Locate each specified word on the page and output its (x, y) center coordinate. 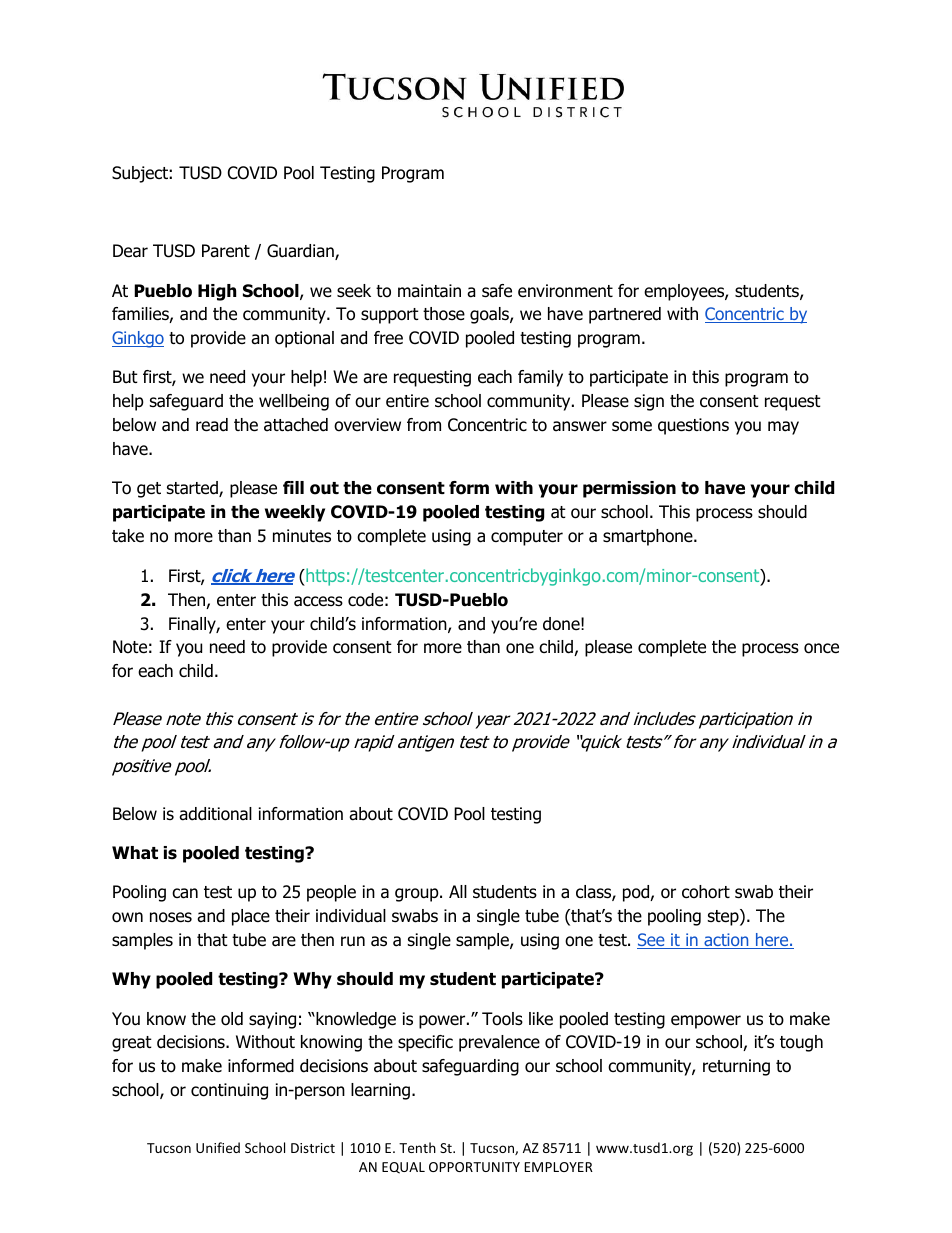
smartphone (649, 537)
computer (527, 538)
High (217, 292)
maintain (429, 291)
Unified (218, 1147)
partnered (625, 315)
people (331, 893)
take (128, 536)
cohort (706, 892)
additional (215, 814)
